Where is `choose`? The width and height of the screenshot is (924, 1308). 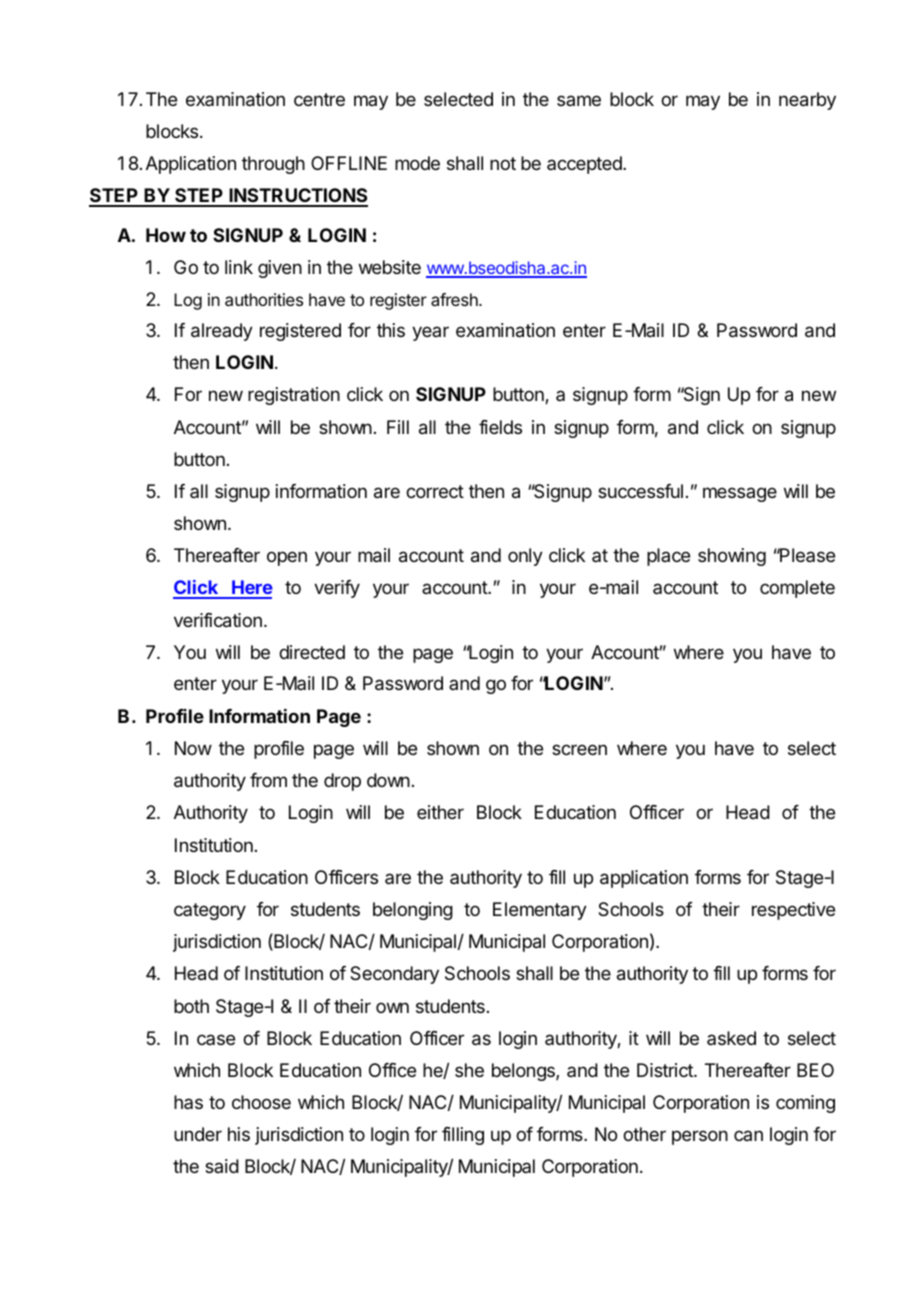 choose is located at coordinates (261, 1102).
